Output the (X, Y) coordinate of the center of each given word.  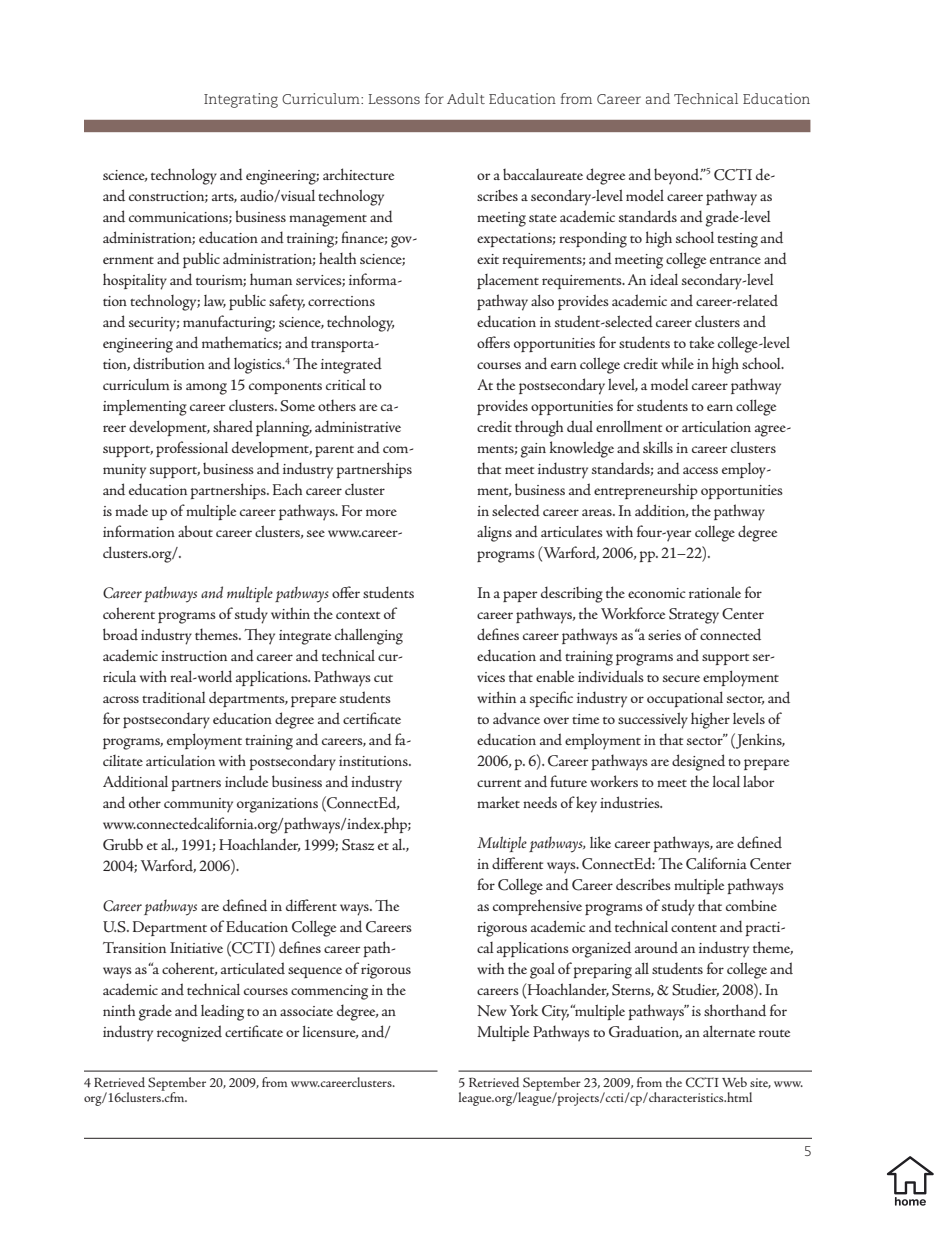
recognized (189, 1033)
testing (737, 240)
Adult (466, 98)
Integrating (241, 100)
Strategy (694, 616)
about (195, 531)
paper (520, 596)
